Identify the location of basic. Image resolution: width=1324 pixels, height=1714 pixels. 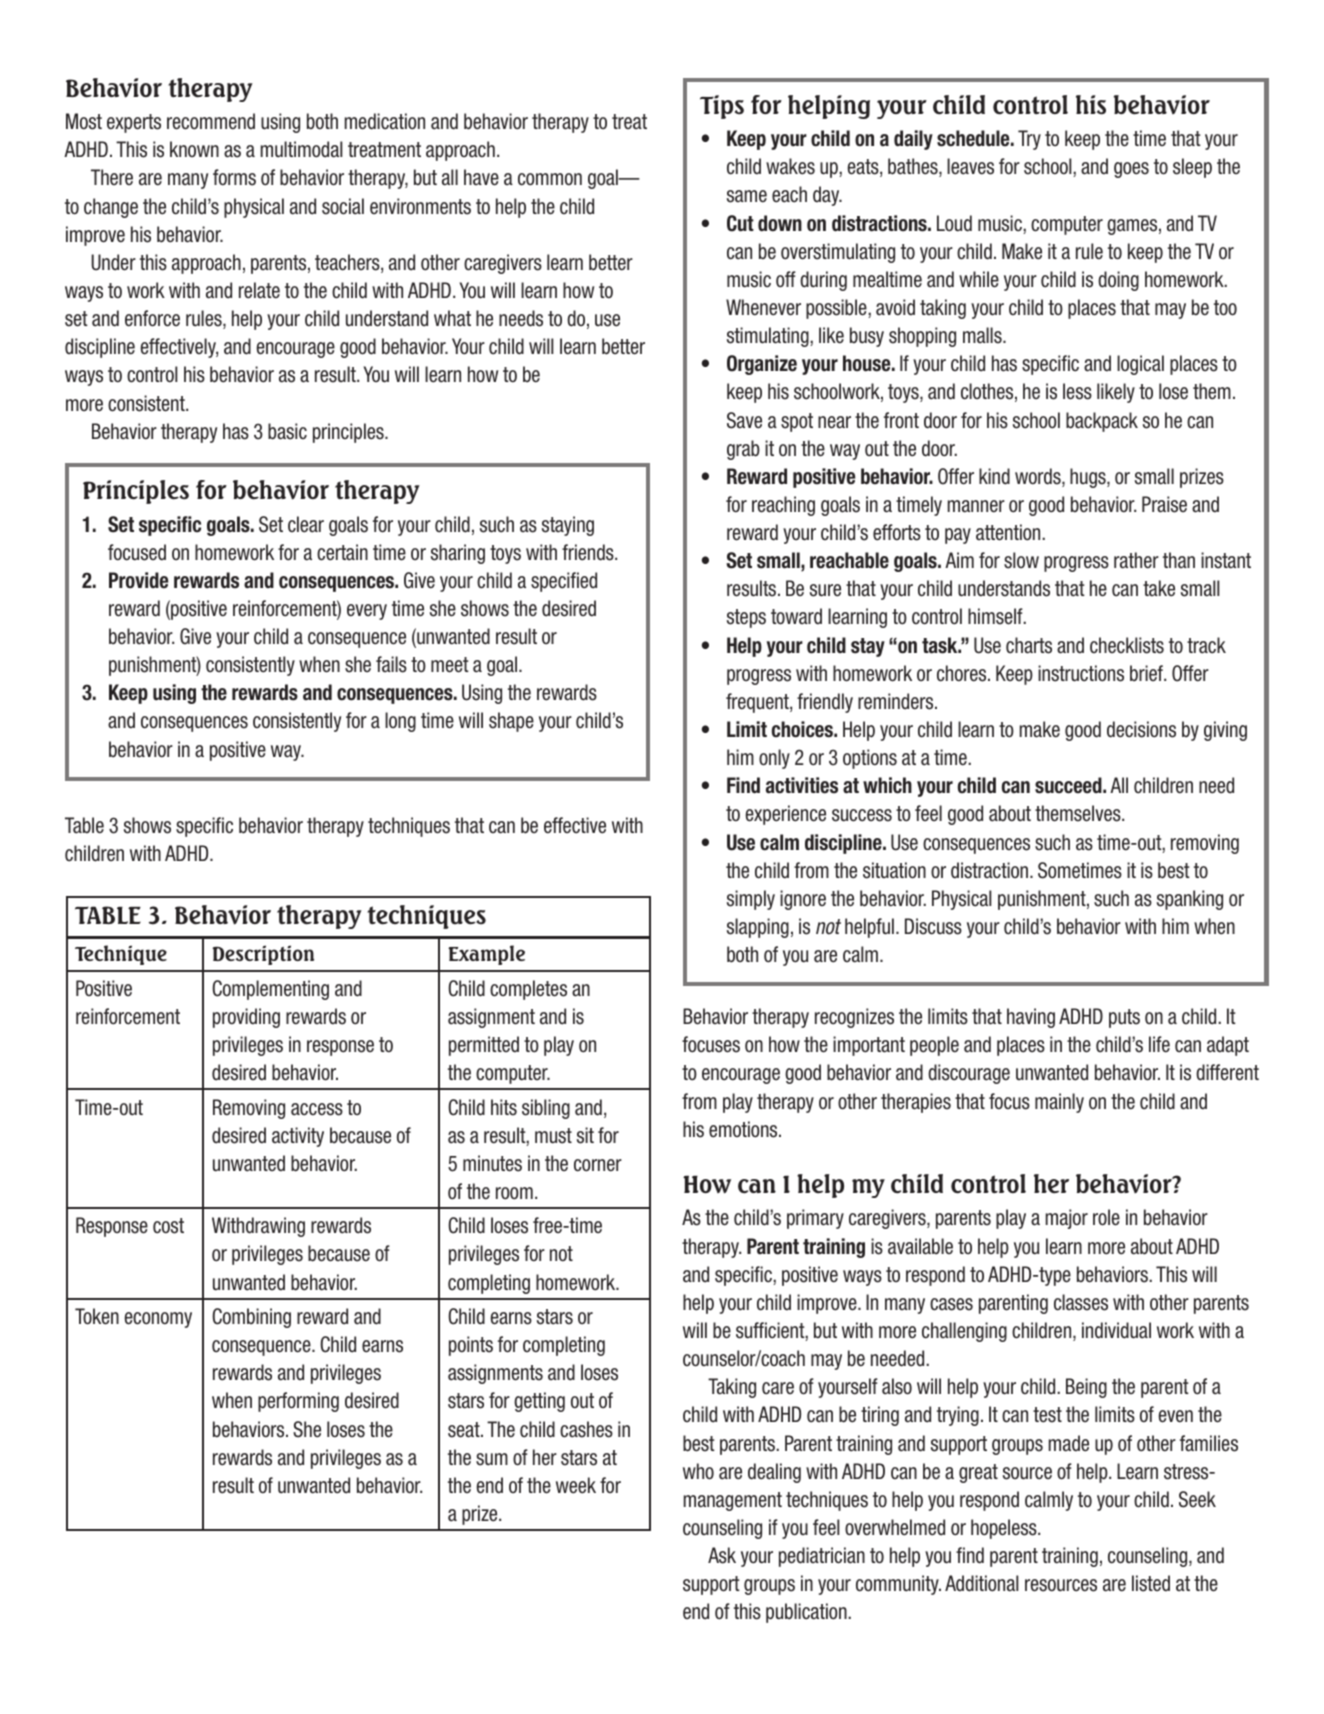
(287, 431).
